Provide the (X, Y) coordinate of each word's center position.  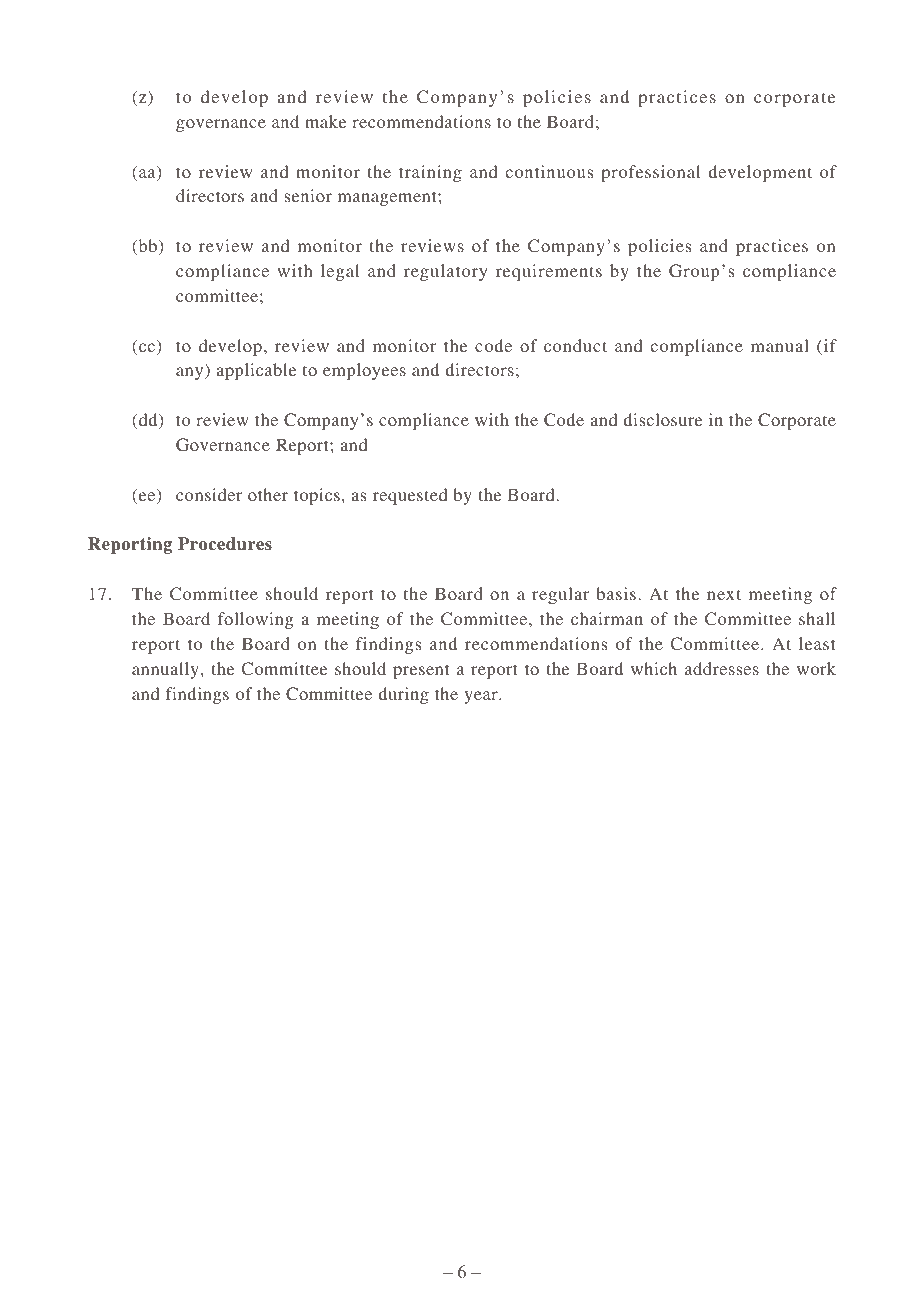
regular (560, 595)
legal (340, 272)
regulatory (446, 272)
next (724, 594)
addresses (722, 668)
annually (165, 670)
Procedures (225, 544)
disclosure (663, 419)
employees (364, 371)
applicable (256, 371)
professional (650, 173)
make (325, 121)
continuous (549, 171)
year (482, 697)
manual (780, 345)
